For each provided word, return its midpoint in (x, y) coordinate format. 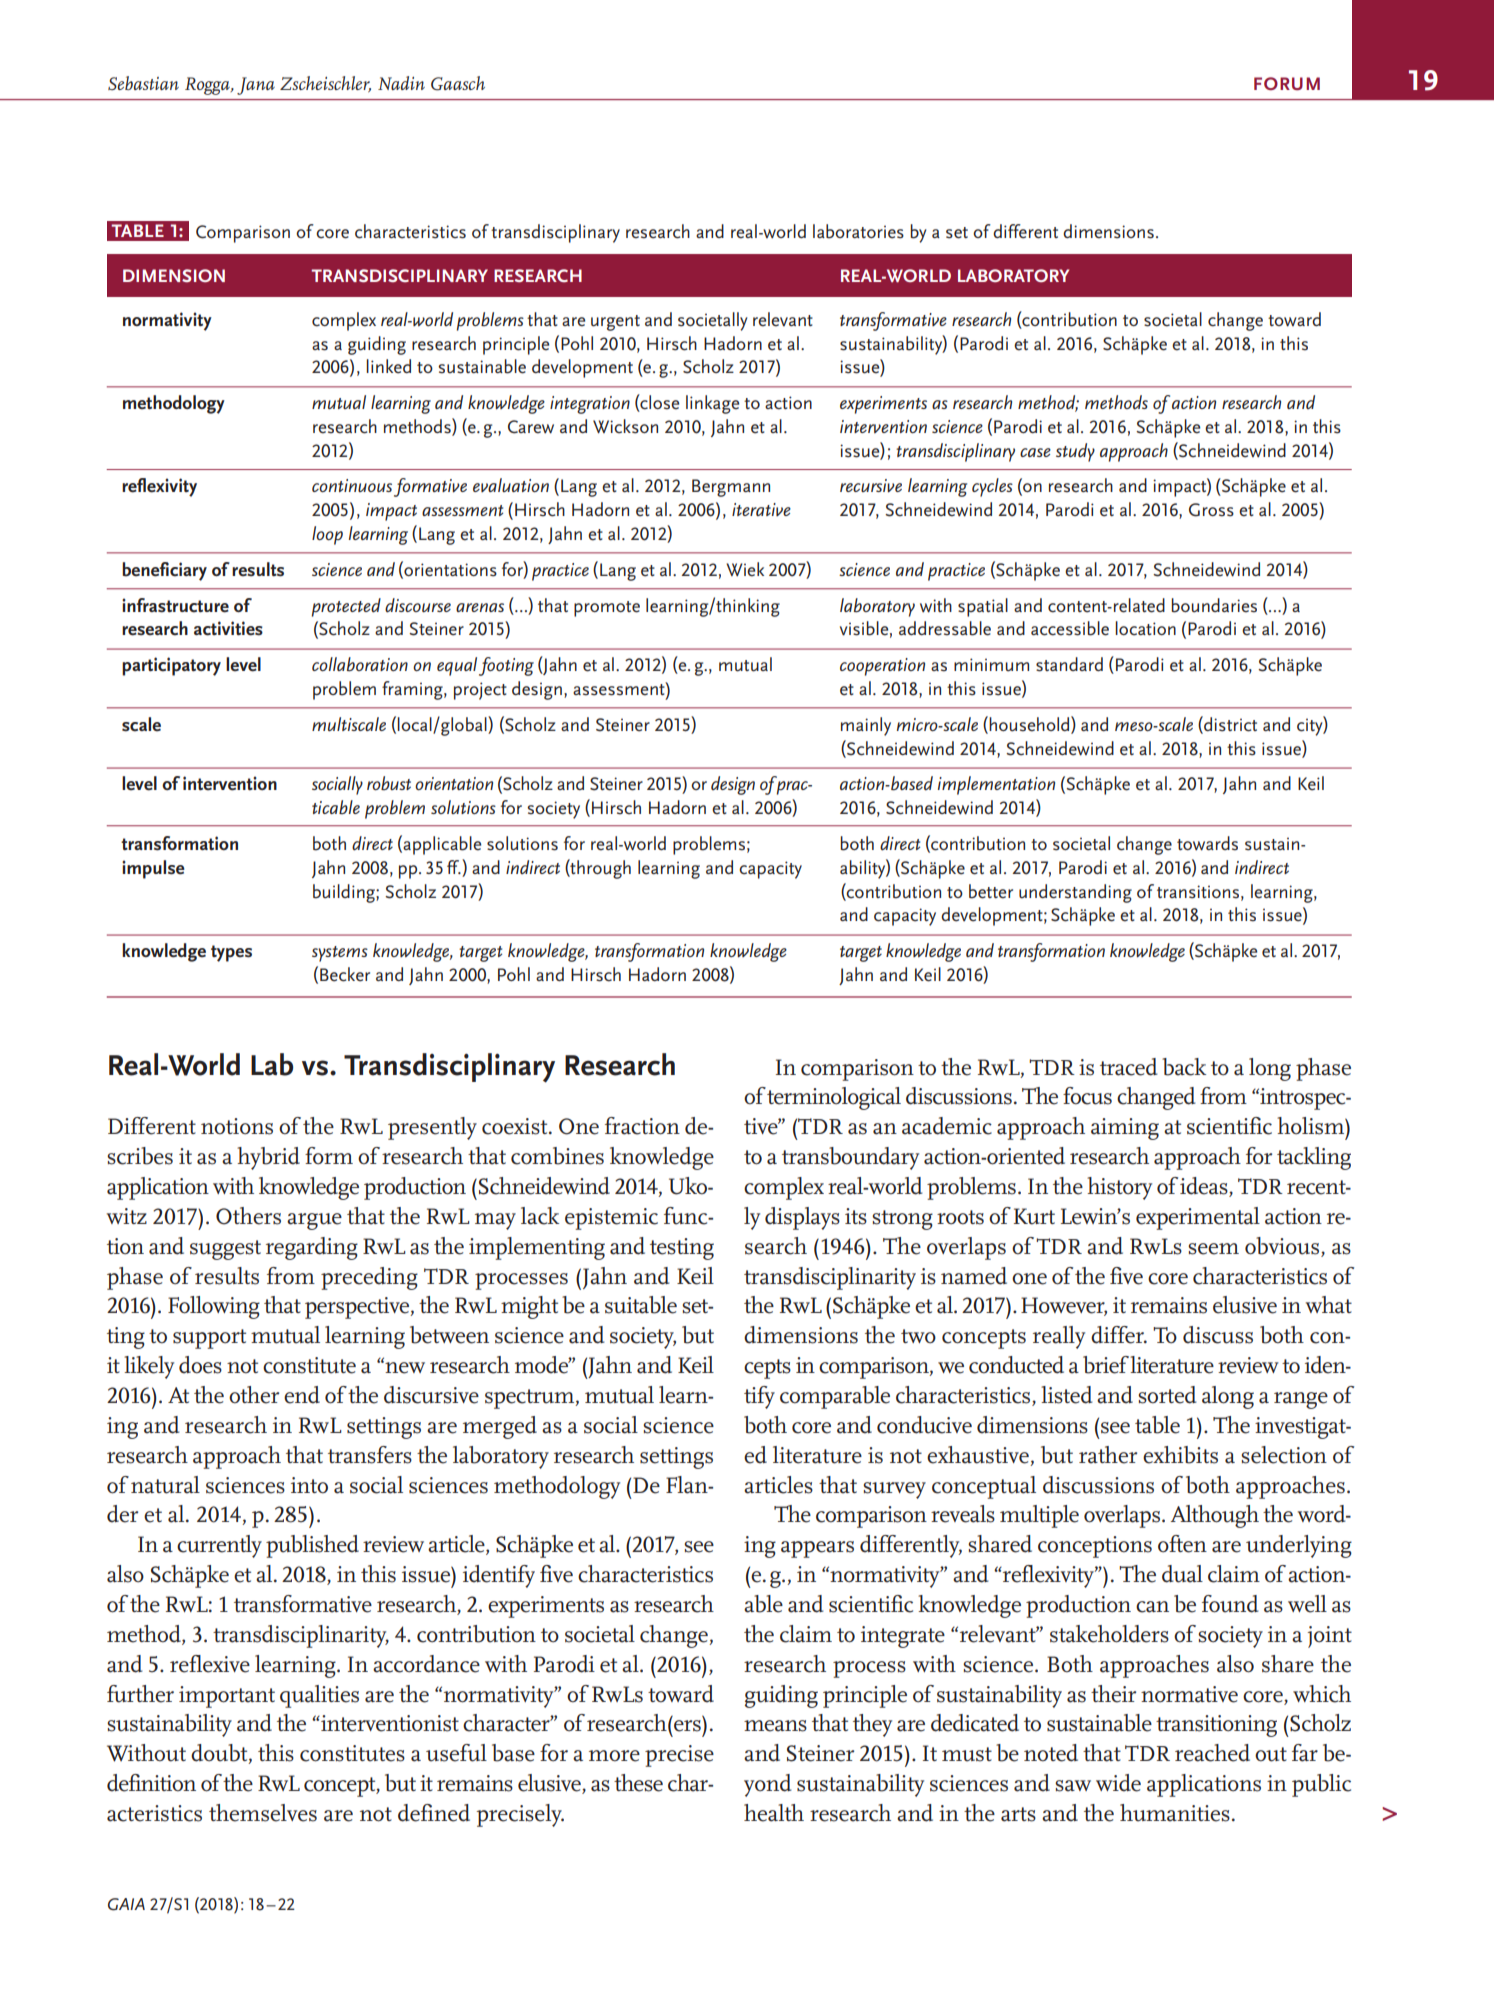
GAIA (126, 1904)
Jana (256, 86)
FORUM (1287, 83)
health (774, 1813)
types (231, 953)
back (1184, 1067)
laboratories (858, 231)
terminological (834, 1098)
